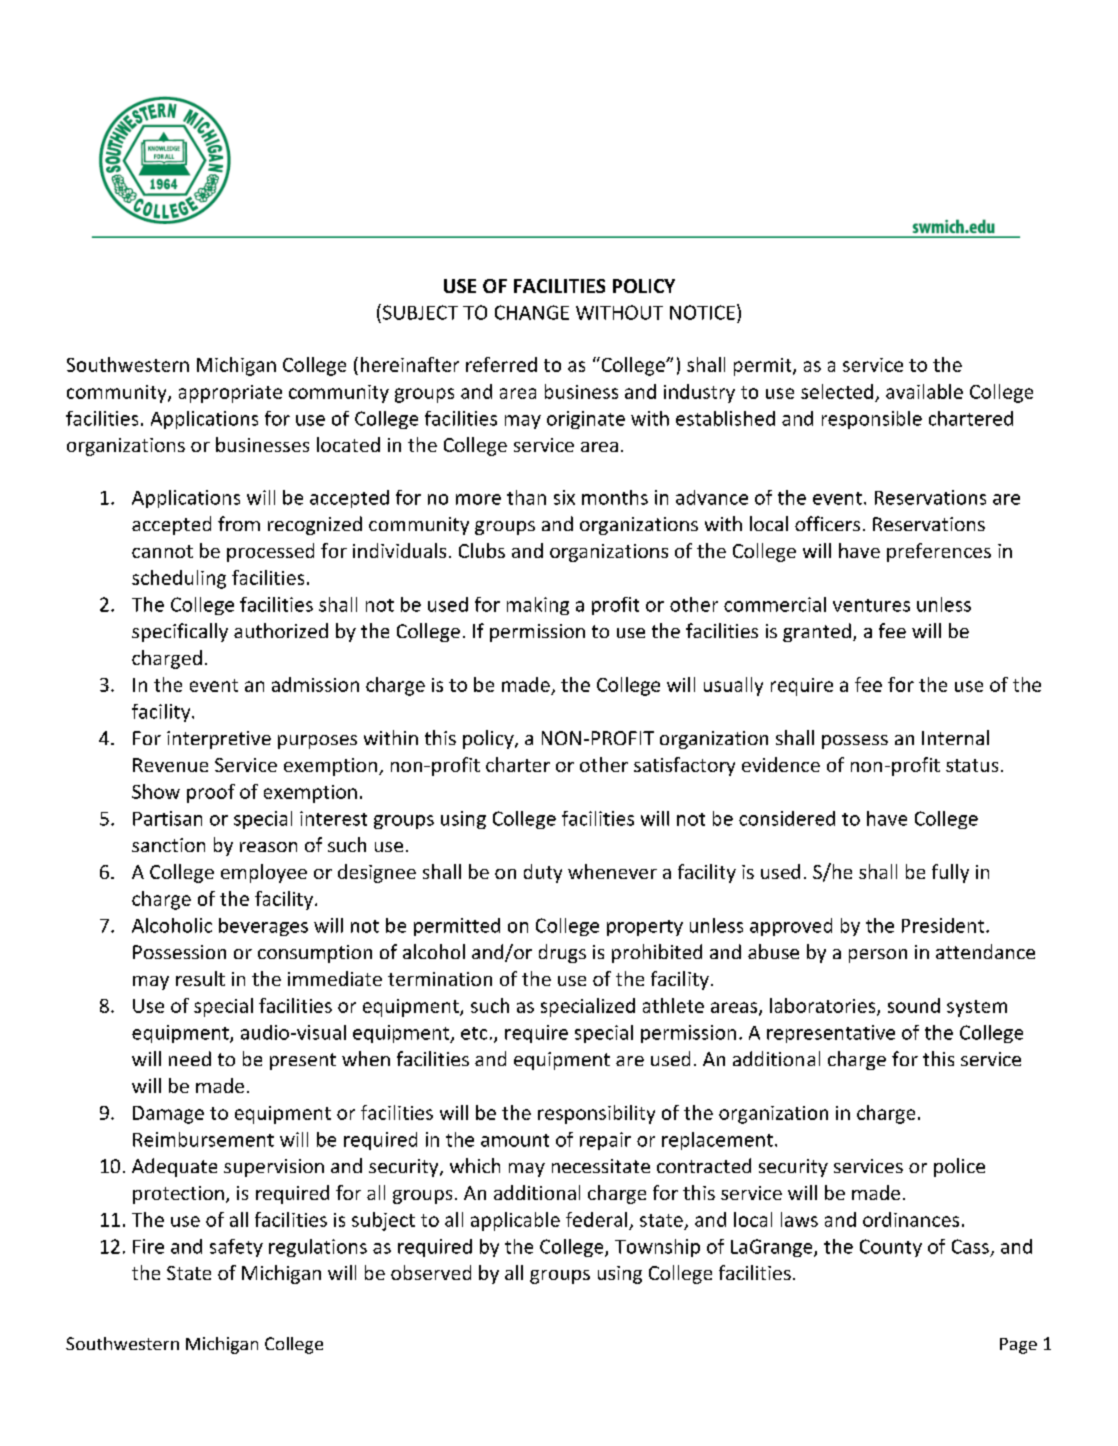 The height and width of the screenshot is (1446, 1118). Describe the element at coordinates (684, 766) in the screenshot. I see `satisfactory` at that location.
